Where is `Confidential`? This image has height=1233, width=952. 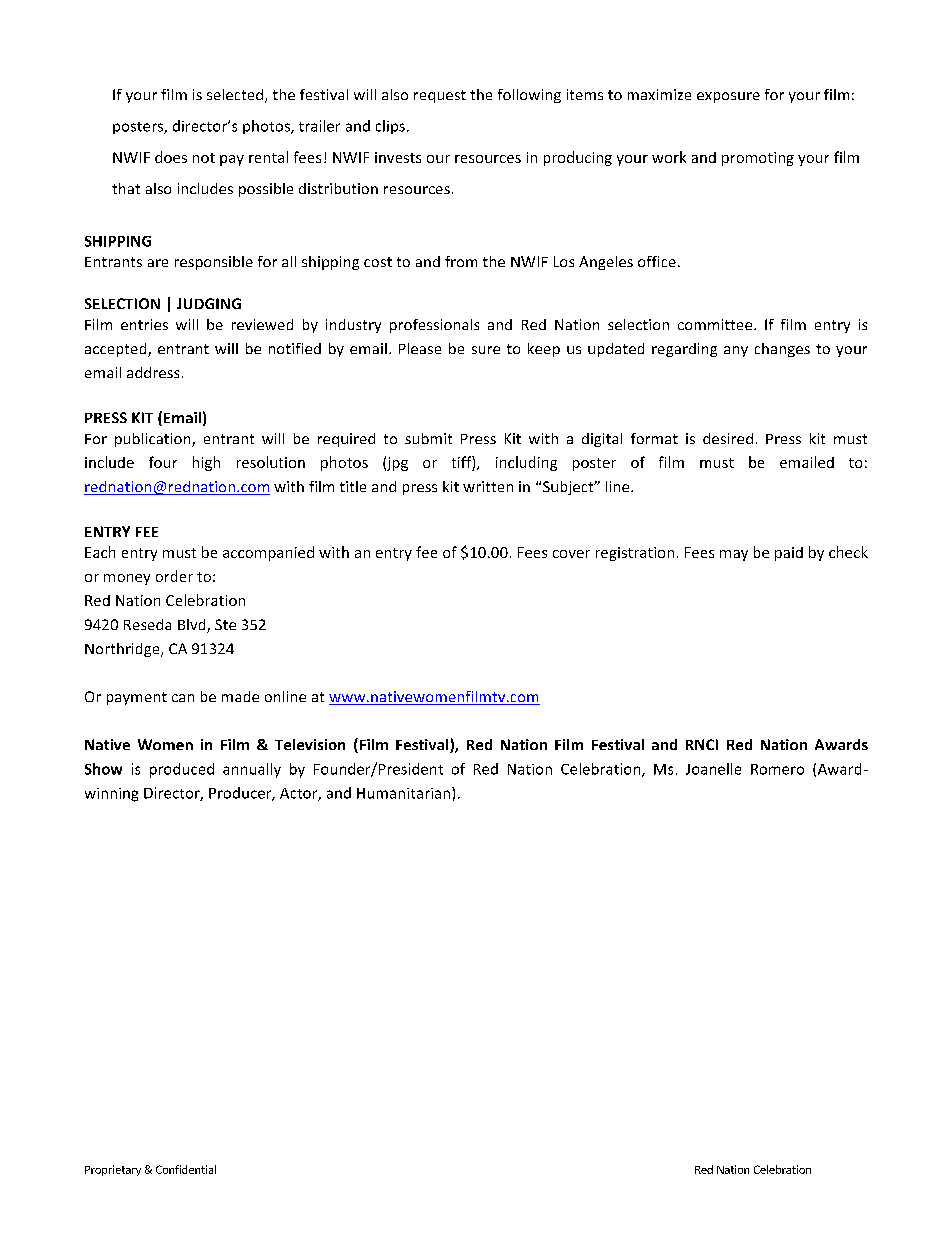
Confidential is located at coordinates (186, 1169).
